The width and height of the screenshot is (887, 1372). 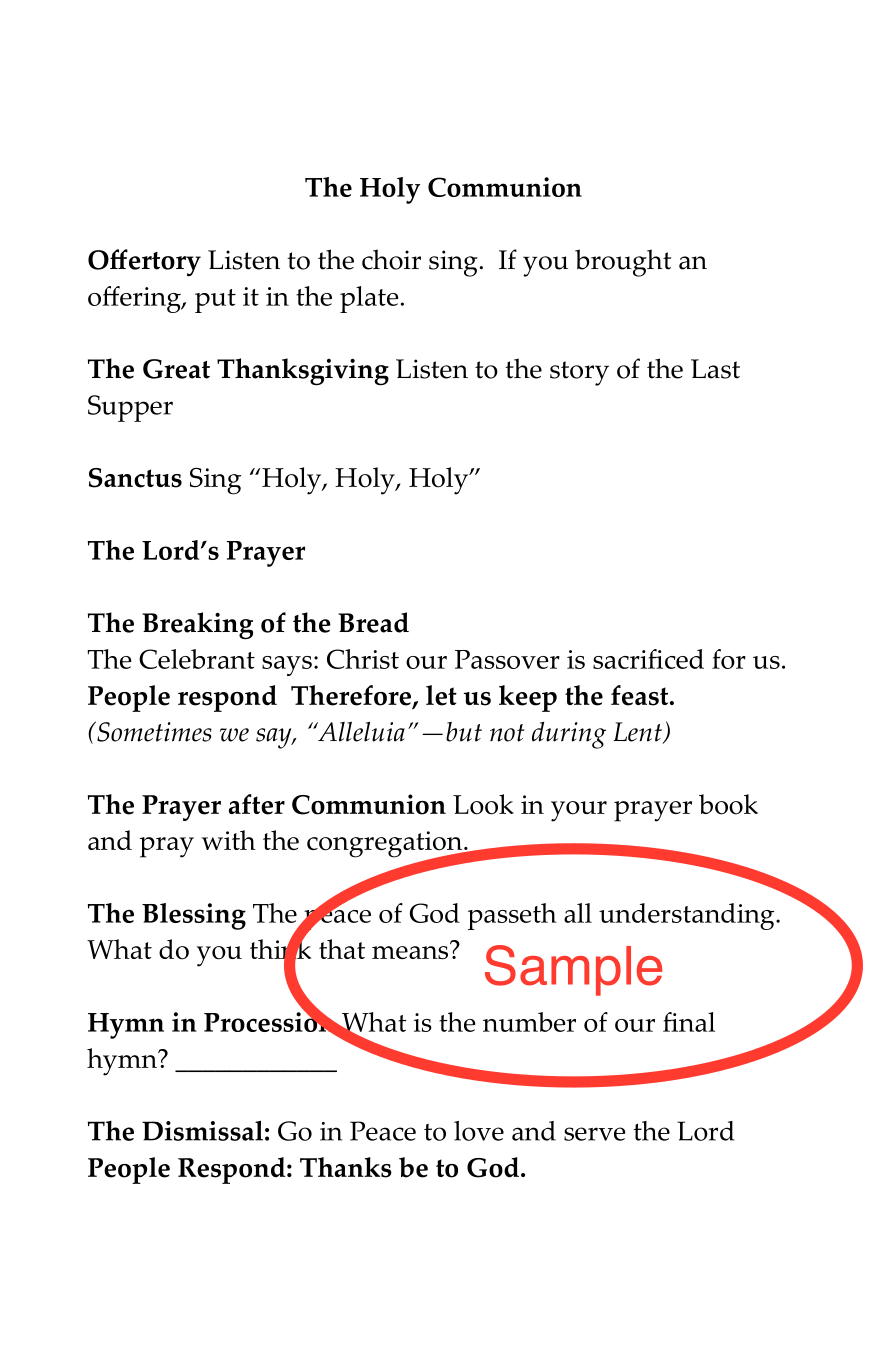 What do you see at coordinates (479, 1131) in the screenshot?
I see `love` at bounding box center [479, 1131].
